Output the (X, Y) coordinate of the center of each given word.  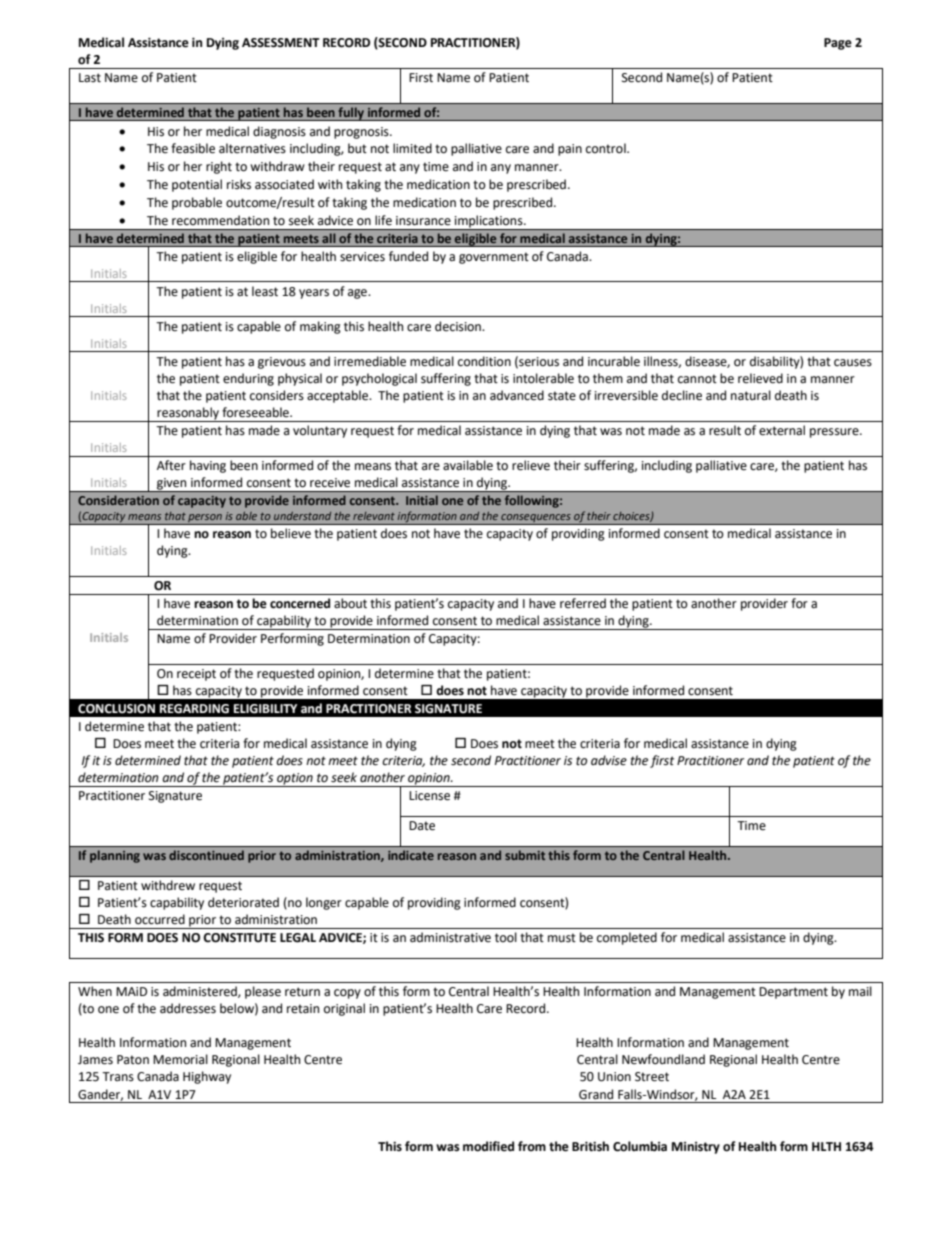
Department (793, 993)
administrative (450, 937)
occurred (160, 919)
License (429, 796)
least (265, 291)
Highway (207, 1077)
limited (412, 148)
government (494, 258)
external (782, 430)
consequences (536, 519)
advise (609, 760)
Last (90, 78)
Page (838, 44)
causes (853, 363)
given (172, 485)
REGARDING (194, 709)
